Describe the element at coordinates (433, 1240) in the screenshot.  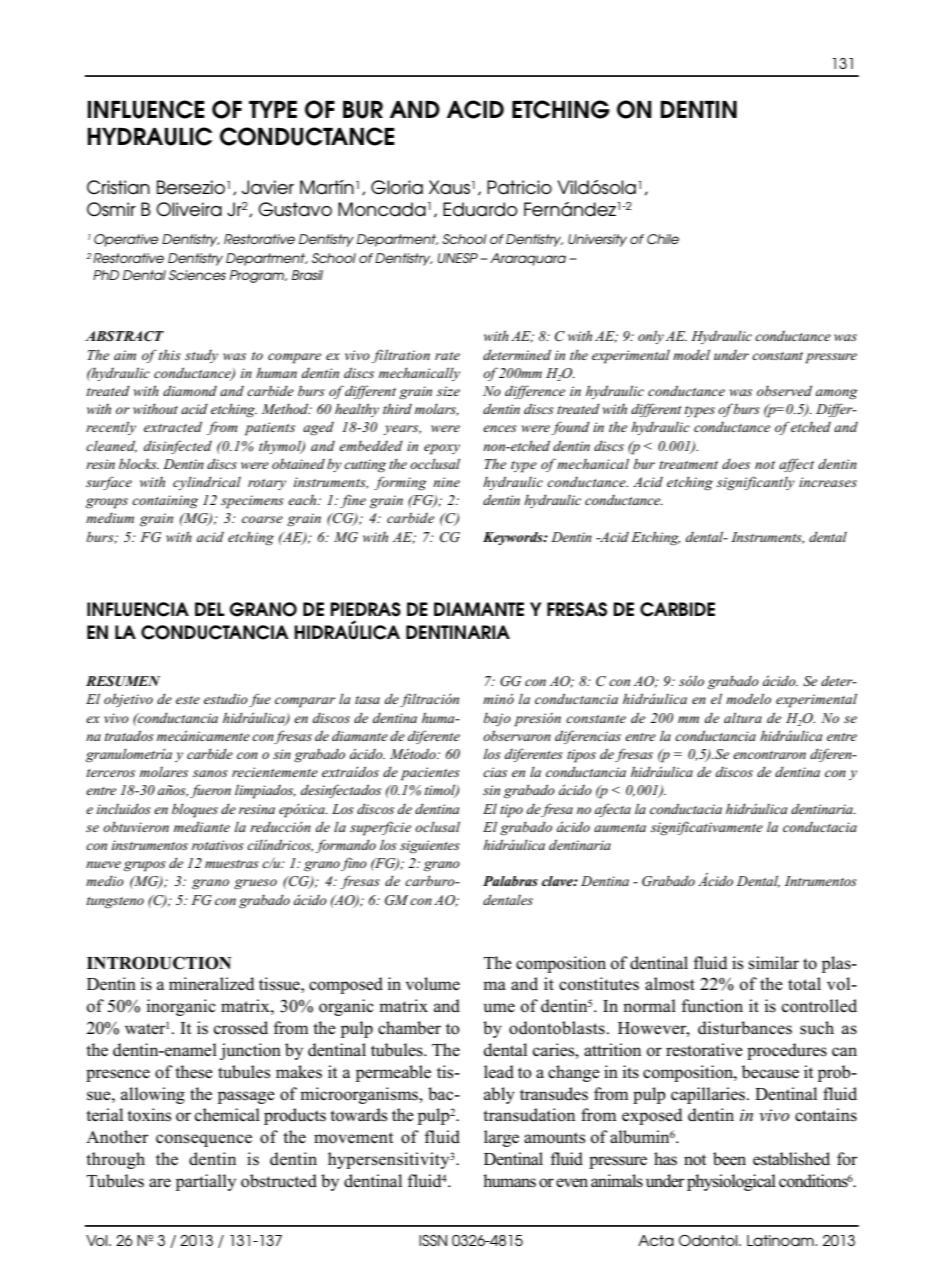
I see `ISSN` at that location.
